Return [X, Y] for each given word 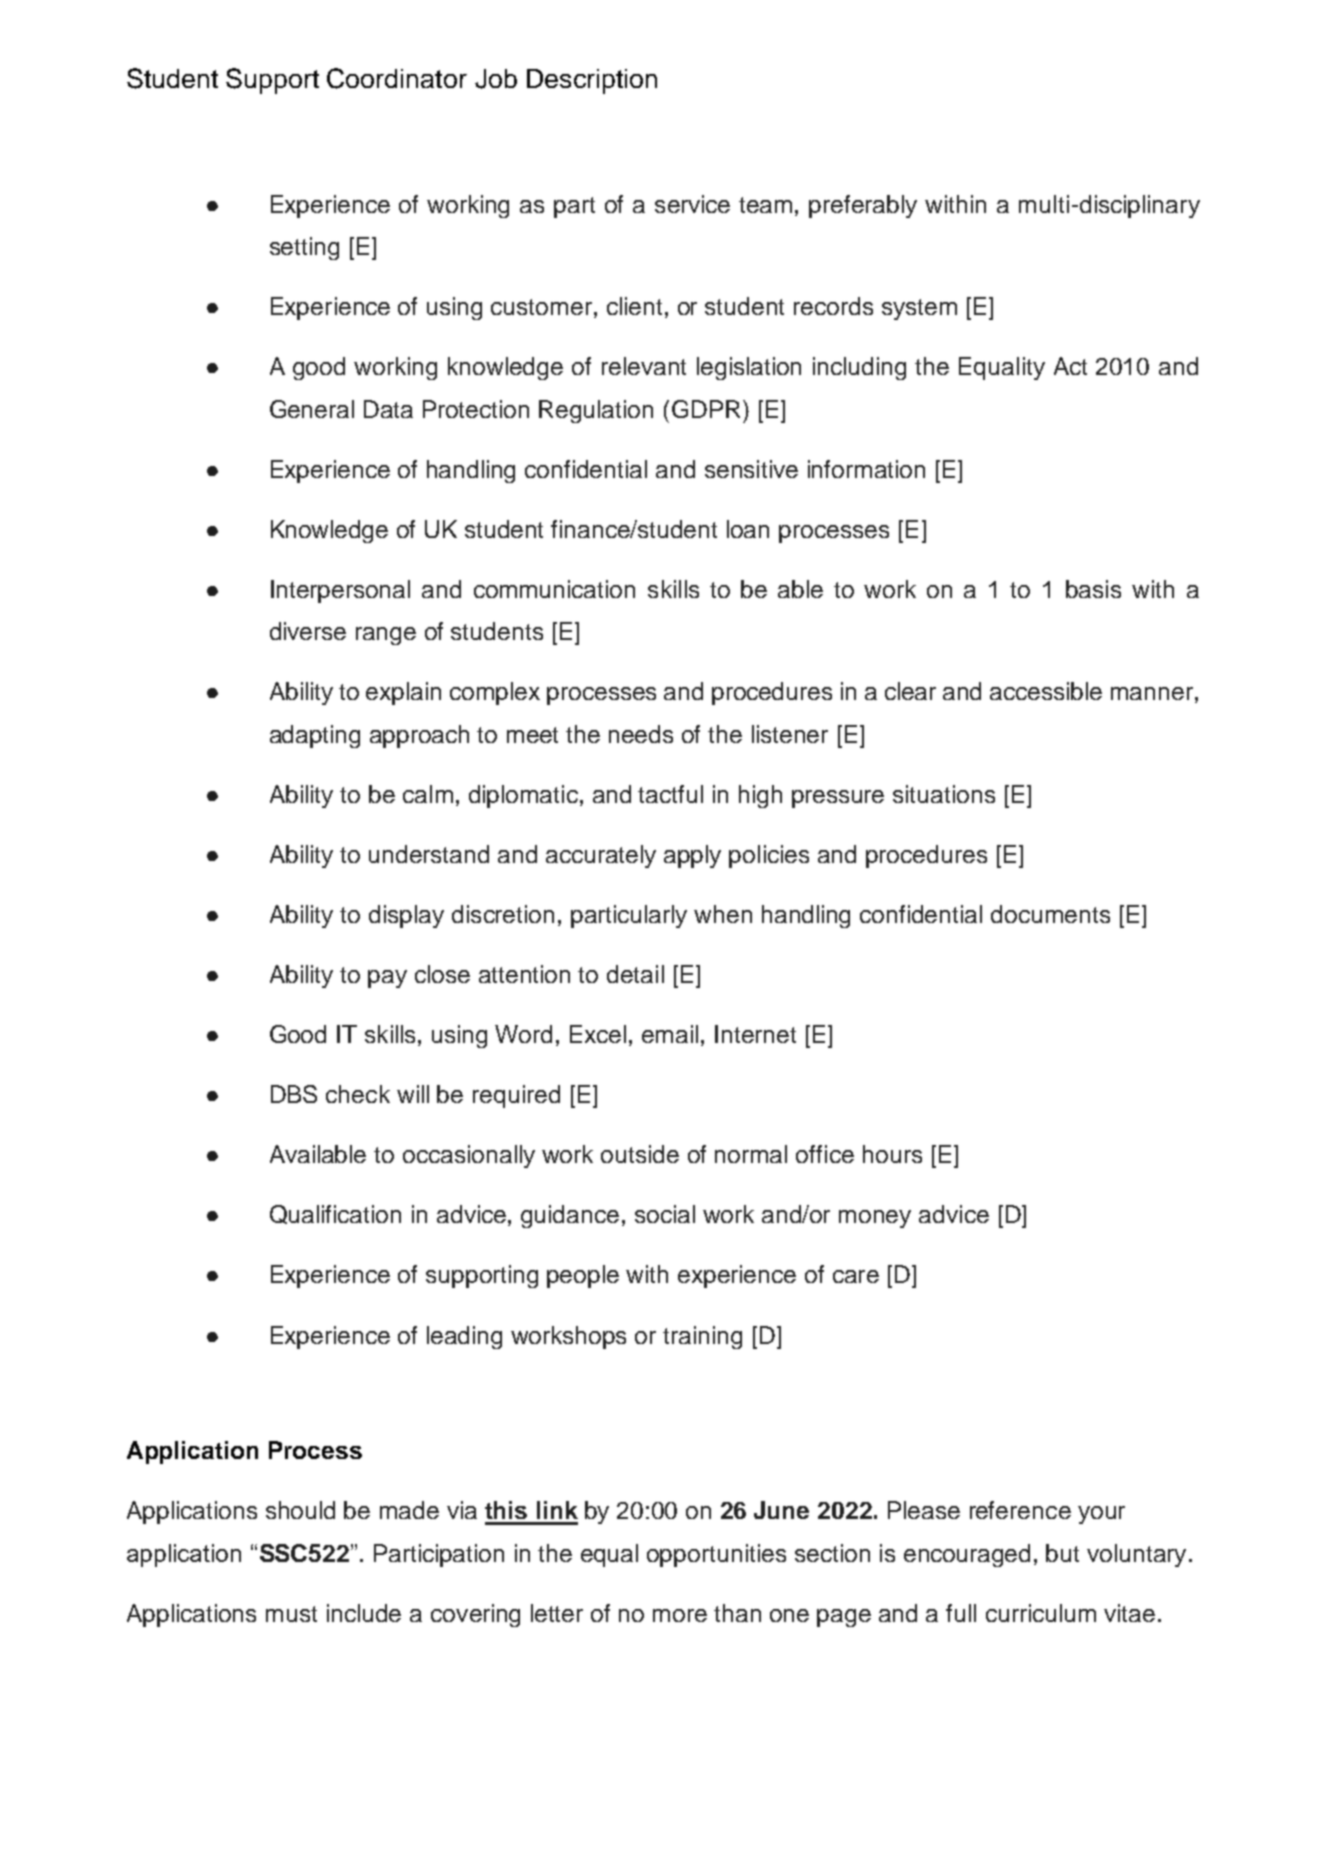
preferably [863, 206]
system [919, 309]
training [702, 1337]
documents [1050, 914]
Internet [755, 1034]
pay [387, 979]
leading [464, 1337]
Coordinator [397, 78]
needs [641, 734]
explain [403, 693]
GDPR [706, 409]
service [692, 204]
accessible [1046, 691]
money [875, 1219]
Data [388, 409]
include [364, 1613]
